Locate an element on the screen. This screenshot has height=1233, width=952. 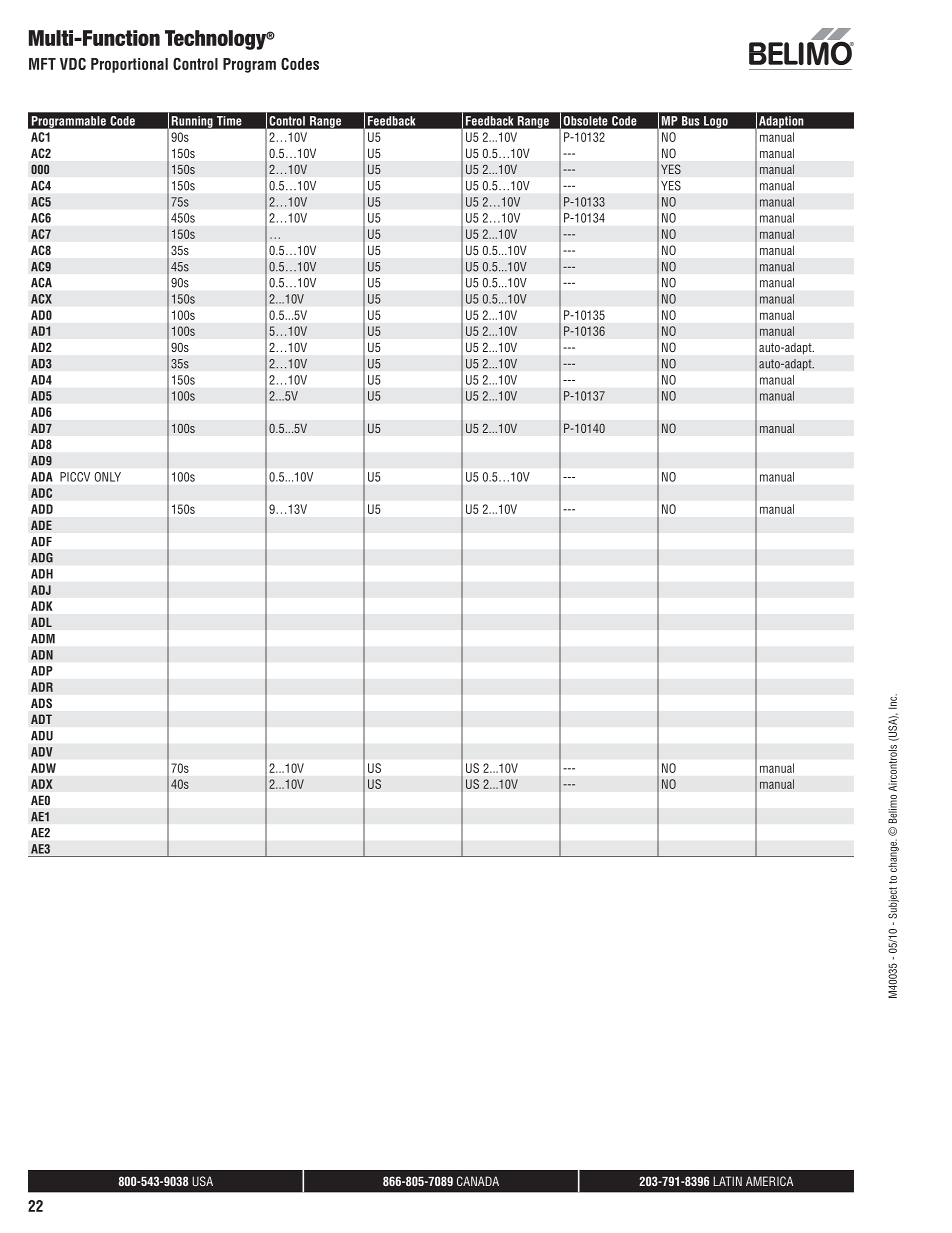
LATIN is located at coordinates (728, 1181).
